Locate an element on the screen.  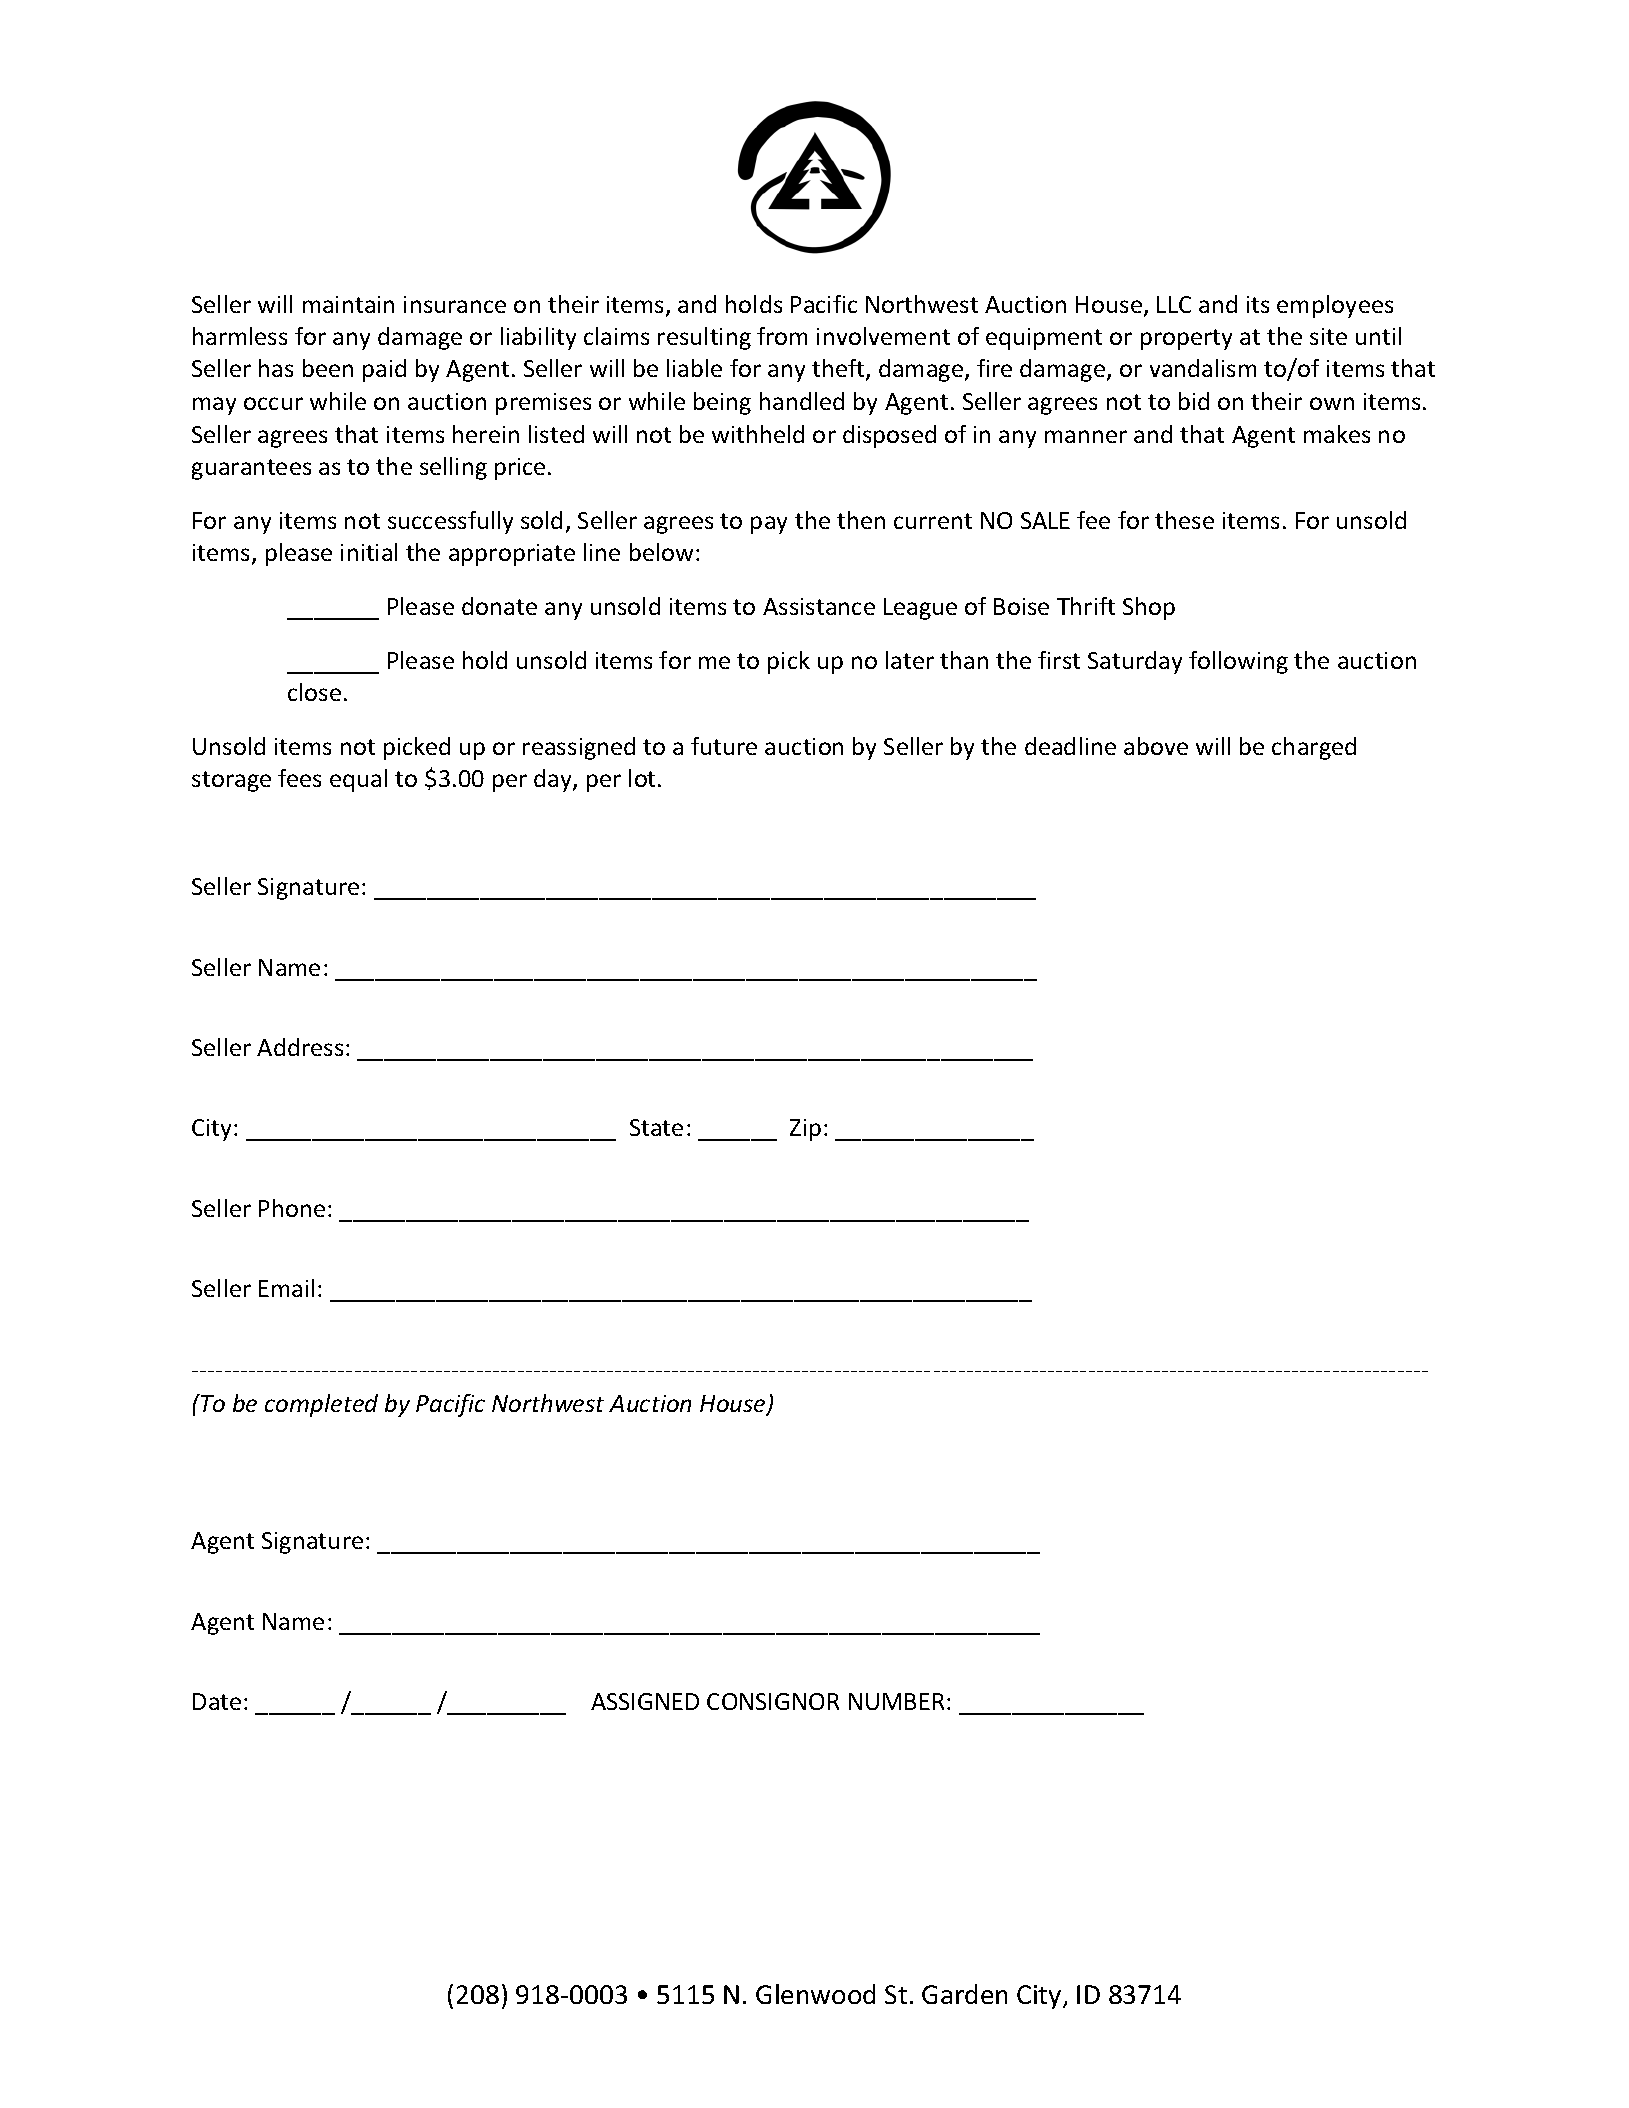
above is located at coordinates (1156, 746).
